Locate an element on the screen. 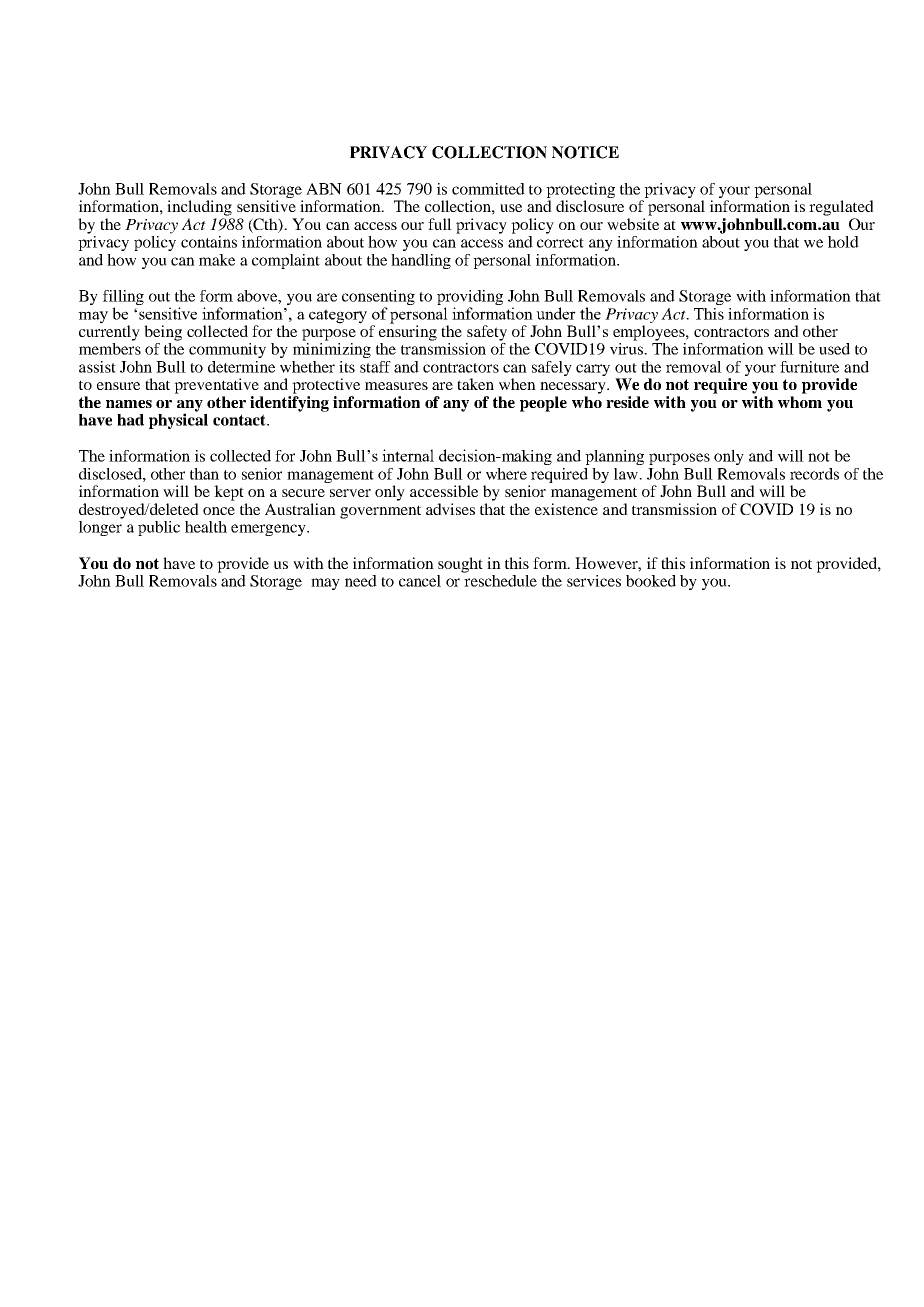 The width and height of the screenshot is (924, 1307). furniture is located at coordinates (809, 367).
